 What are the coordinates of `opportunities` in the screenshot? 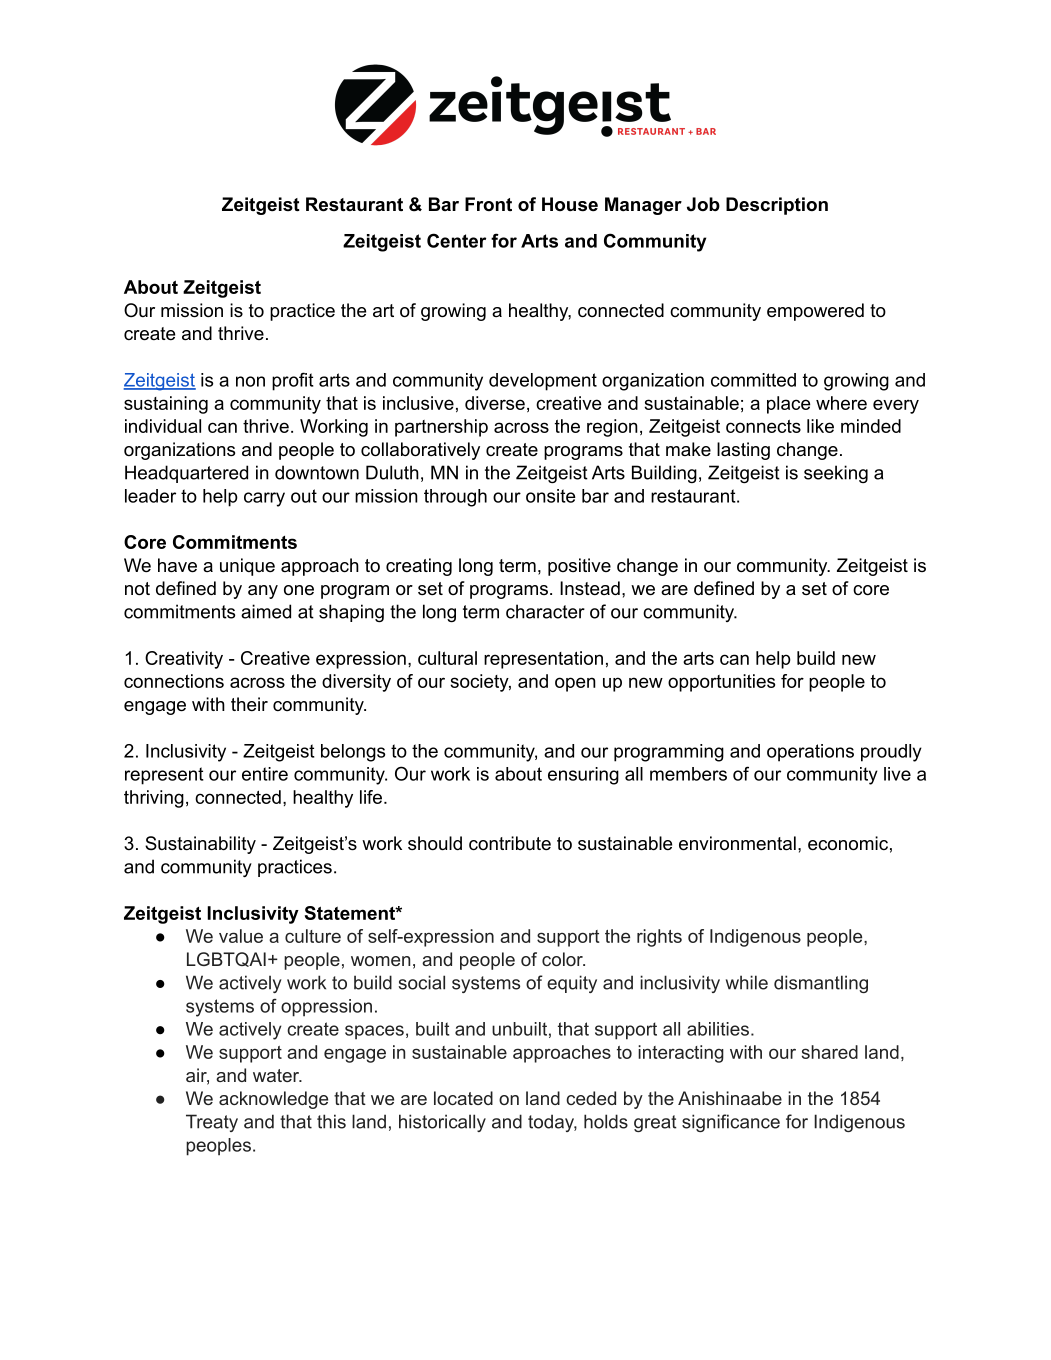 It's located at (721, 683).
